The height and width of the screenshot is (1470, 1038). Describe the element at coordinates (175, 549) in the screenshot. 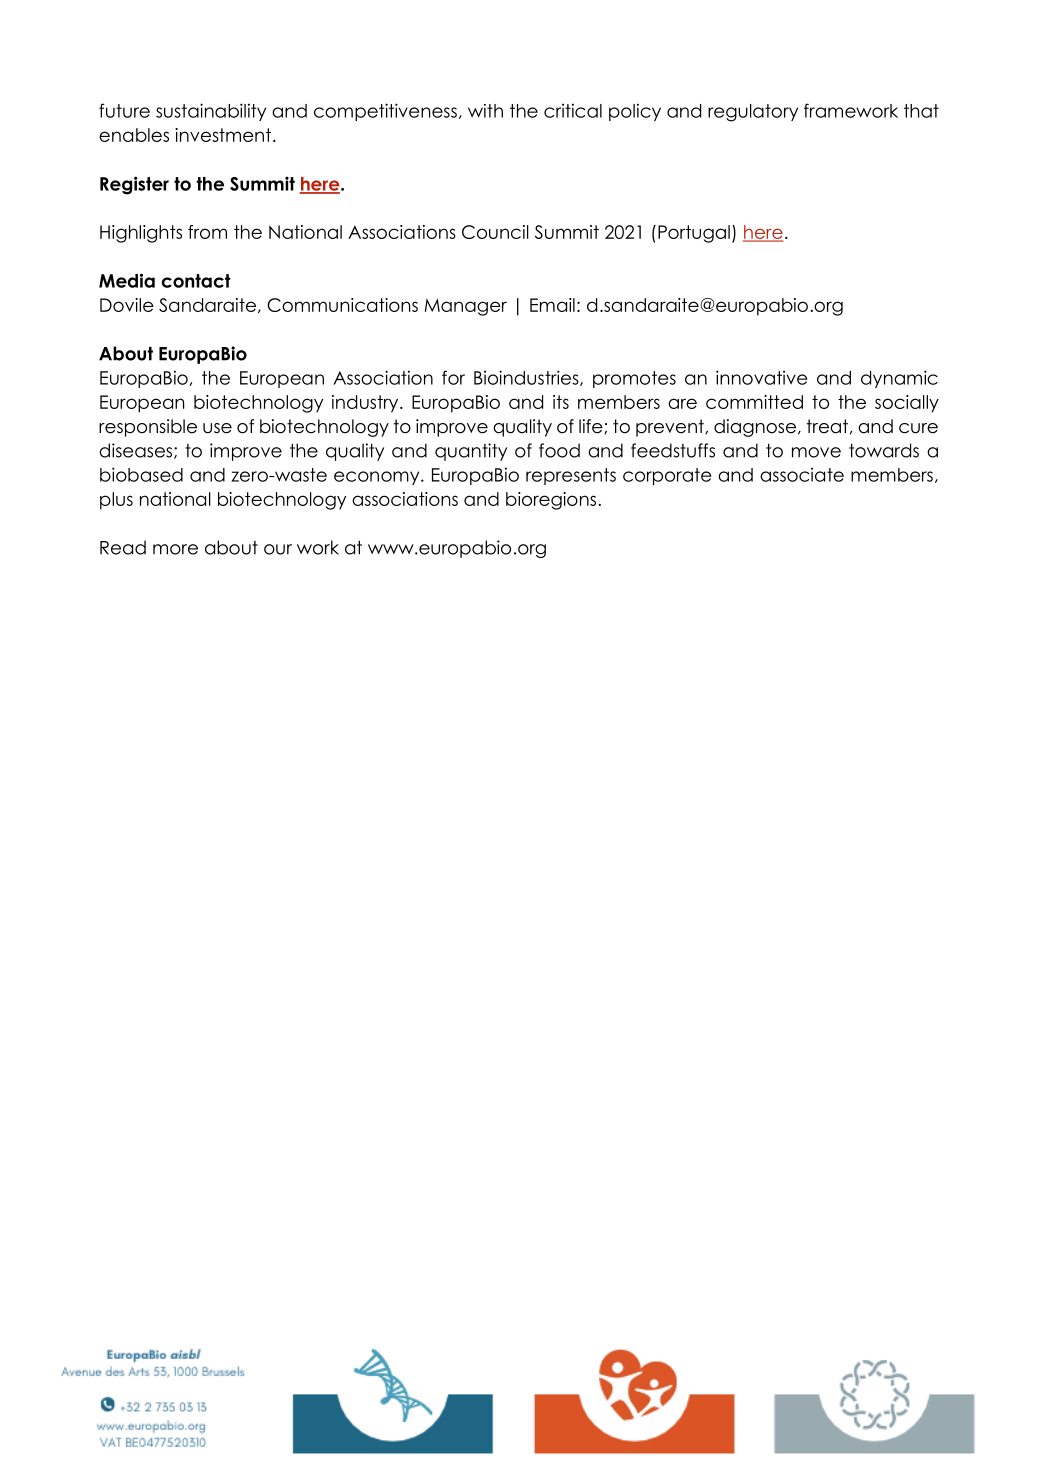

I see `more` at that location.
